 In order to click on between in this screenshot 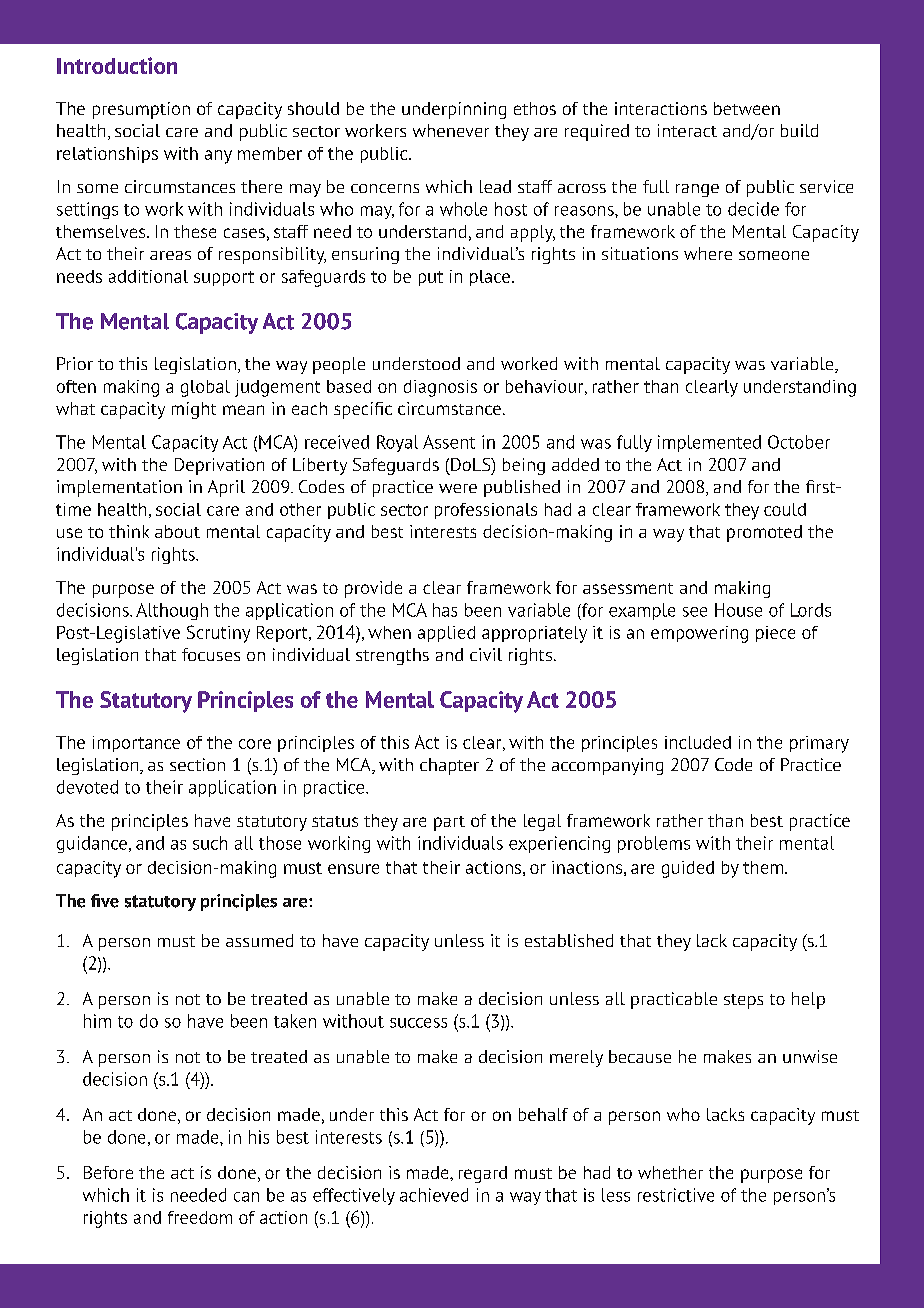, I will do `click(747, 108)`.
